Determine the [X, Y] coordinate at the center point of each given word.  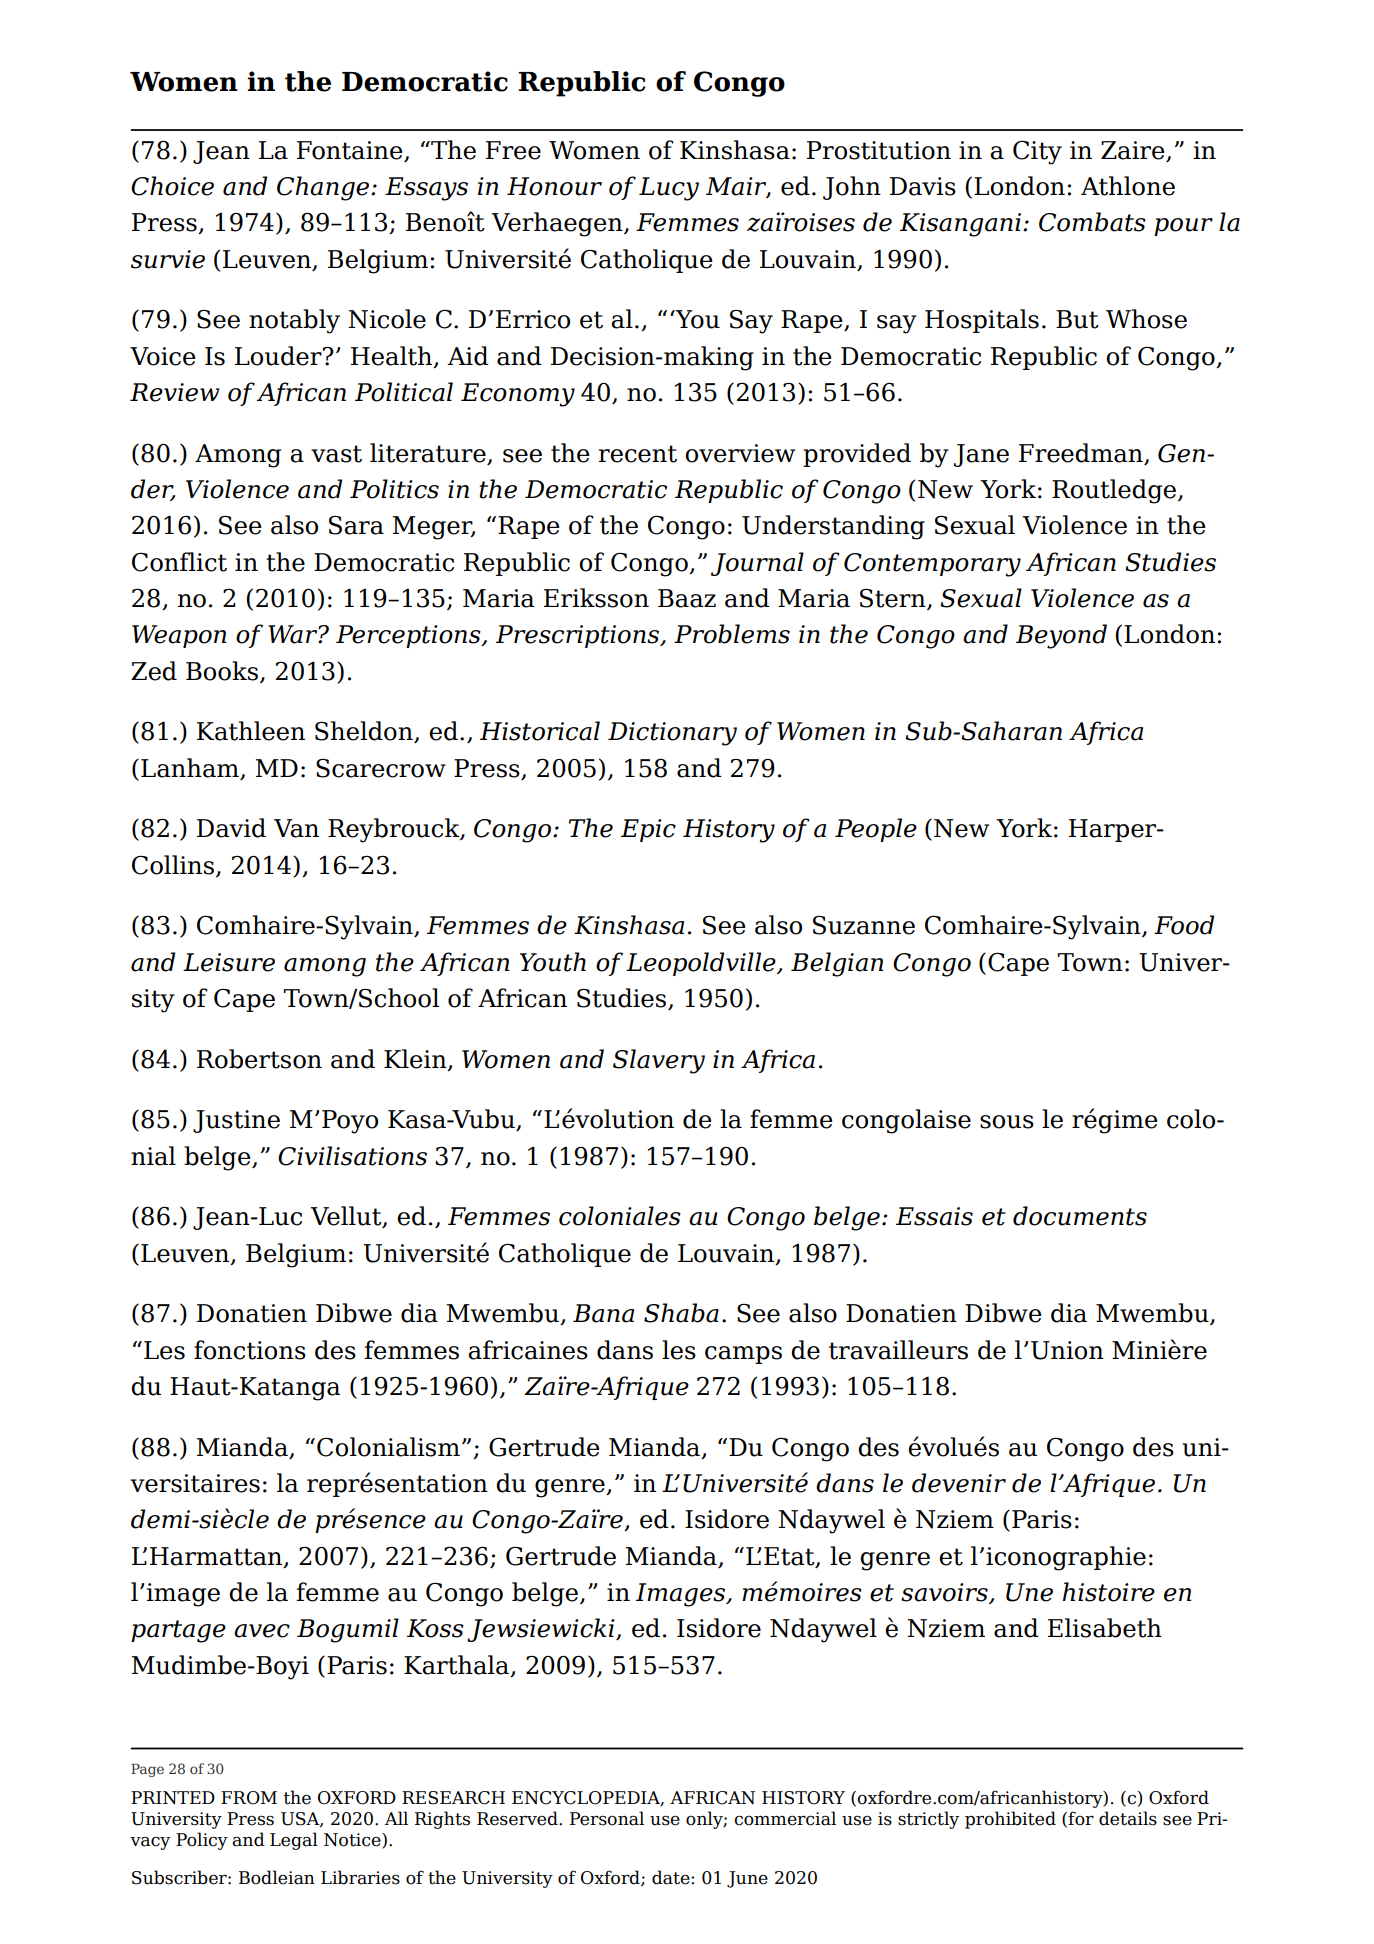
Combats [1092, 222]
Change [324, 188]
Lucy [669, 189]
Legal [294, 1841]
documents [1080, 1216]
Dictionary [672, 734]
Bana [603, 1313]
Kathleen [251, 731]
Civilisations [352, 1156]
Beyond [1061, 636]
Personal [607, 1818]
